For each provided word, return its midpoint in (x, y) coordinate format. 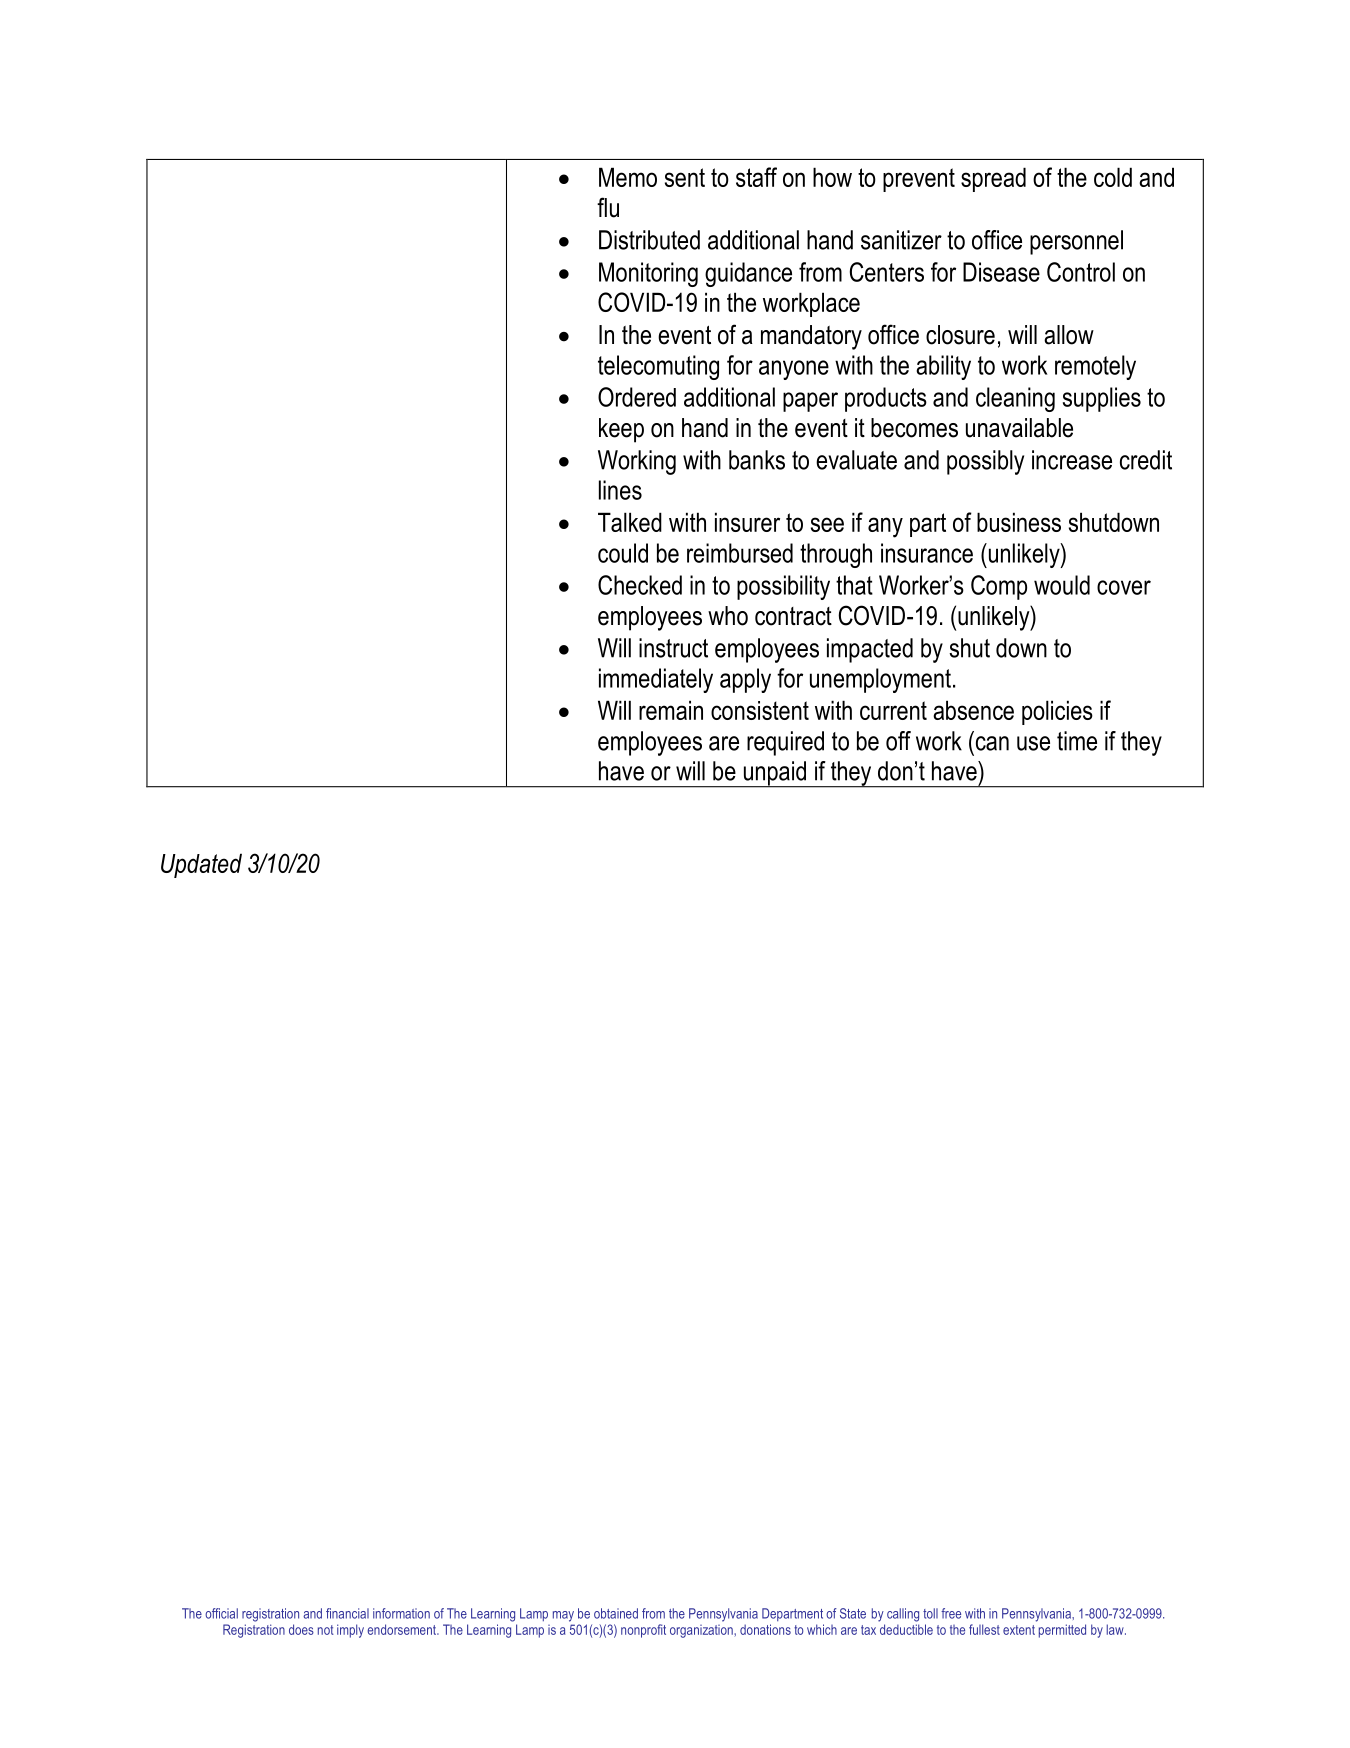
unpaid (774, 774)
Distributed (649, 240)
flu (608, 207)
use (1033, 743)
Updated (201, 865)
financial (347, 1613)
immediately (656, 680)
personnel (1076, 242)
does (301, 1629)
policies (1057, 712)
